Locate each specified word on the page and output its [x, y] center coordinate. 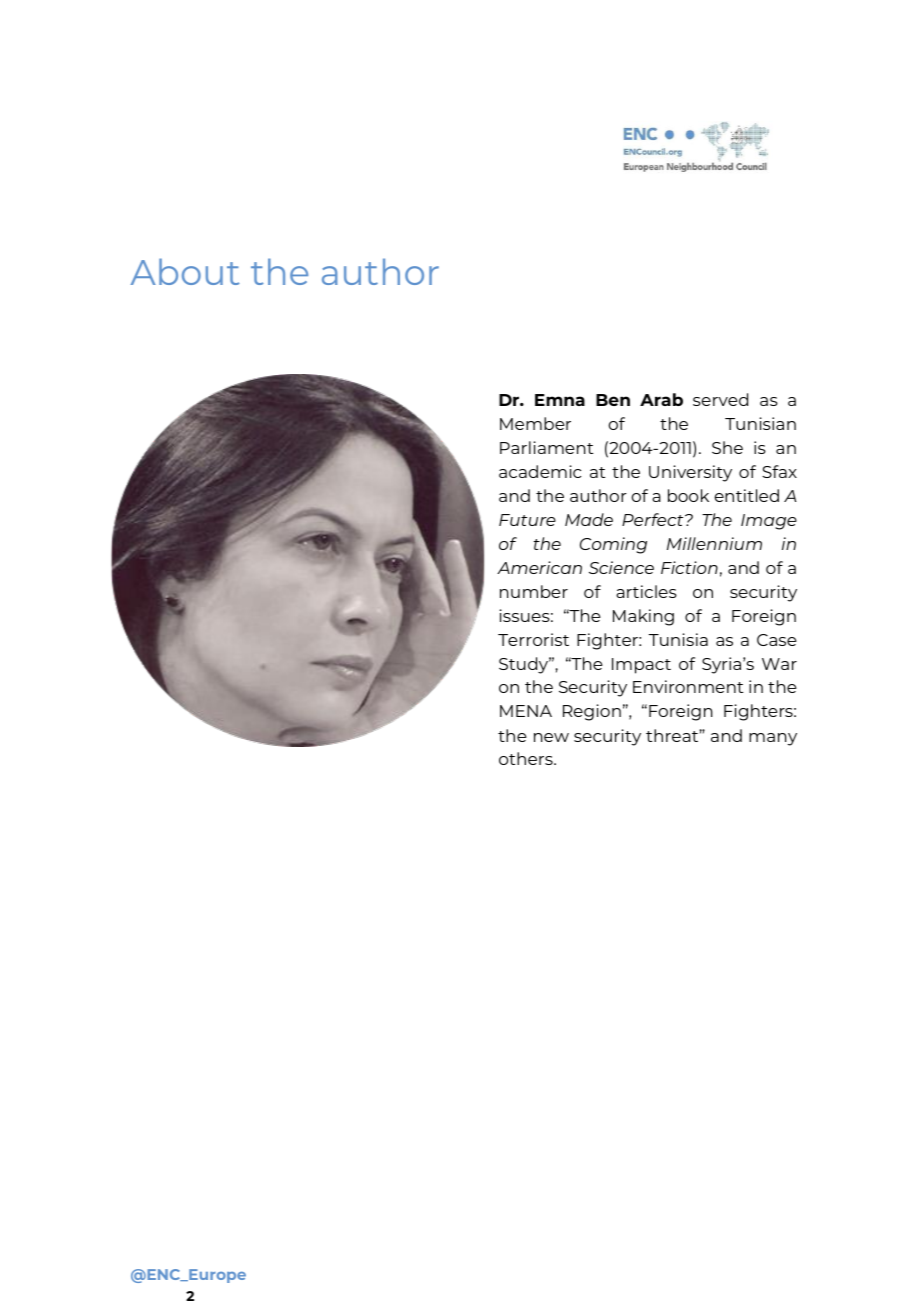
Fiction [689, 567]
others [527, 758]
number [534, 591]
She [727, 447]
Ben [613, 400]
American [539, 567]
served [720, 399]
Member [535, 423]
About [185, 271]
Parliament [546, 447]
